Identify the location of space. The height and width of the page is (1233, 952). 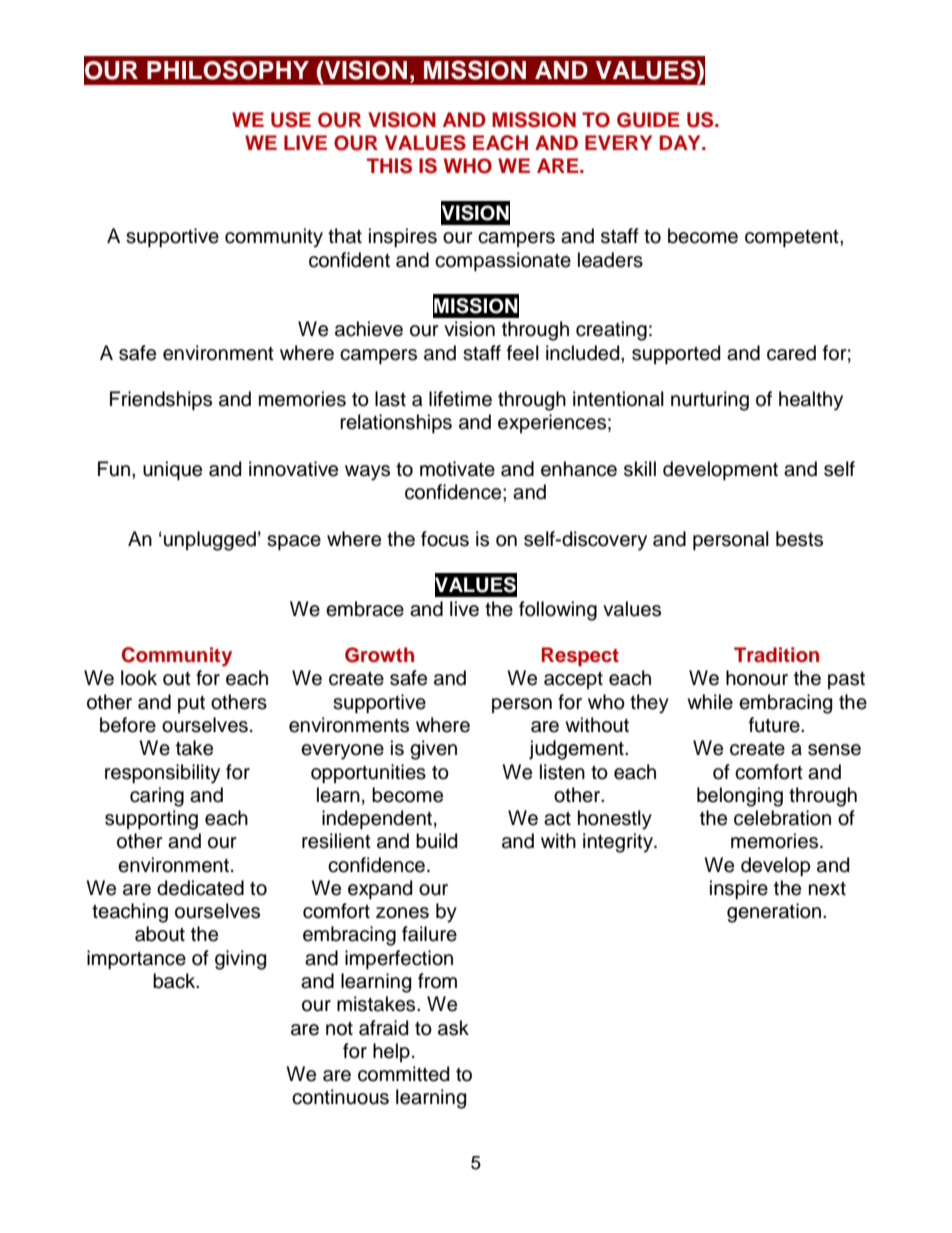
(294, 542).
